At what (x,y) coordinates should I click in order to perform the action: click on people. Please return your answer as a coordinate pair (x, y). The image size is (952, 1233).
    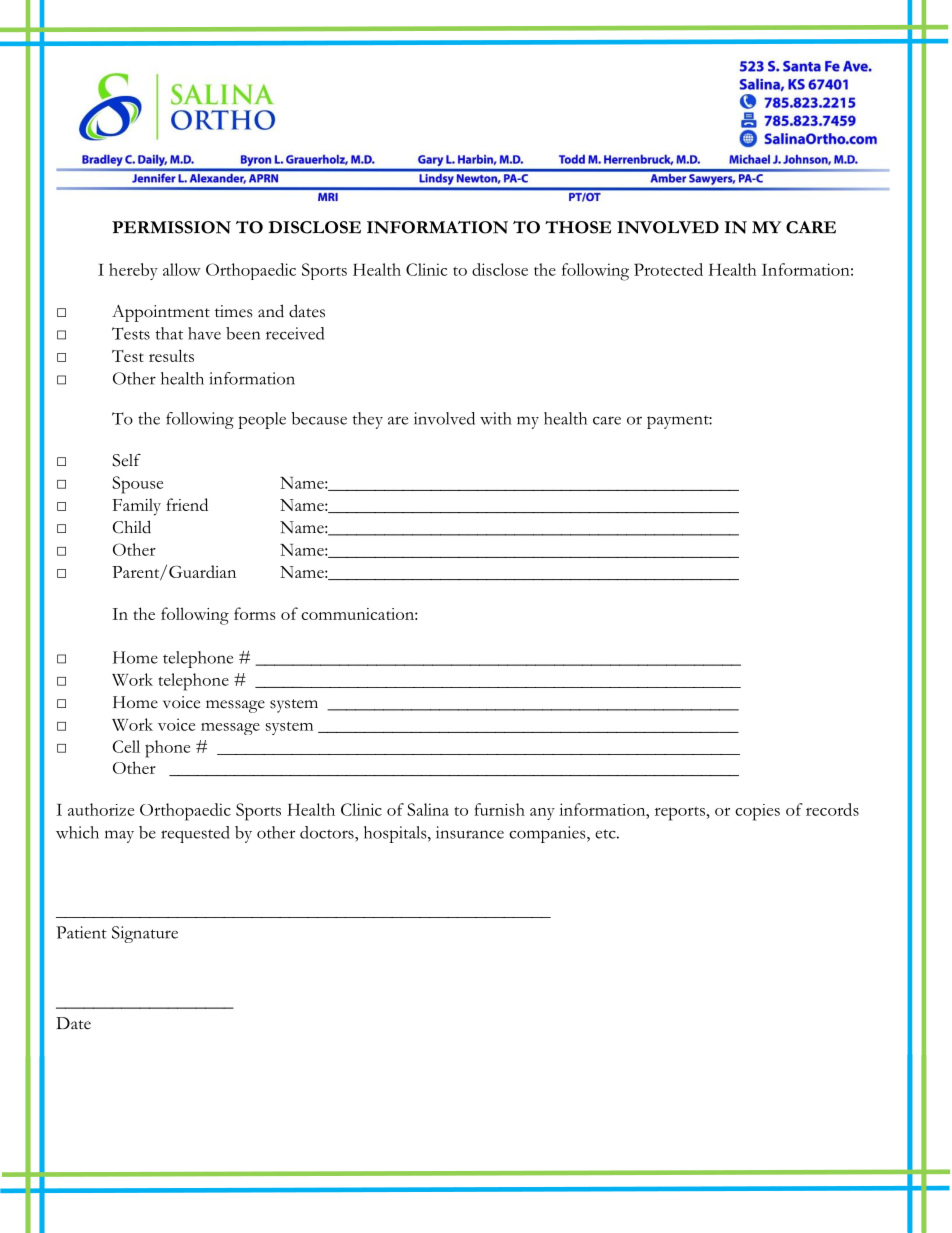
    Looking at the image, I should click on (262, 420).
